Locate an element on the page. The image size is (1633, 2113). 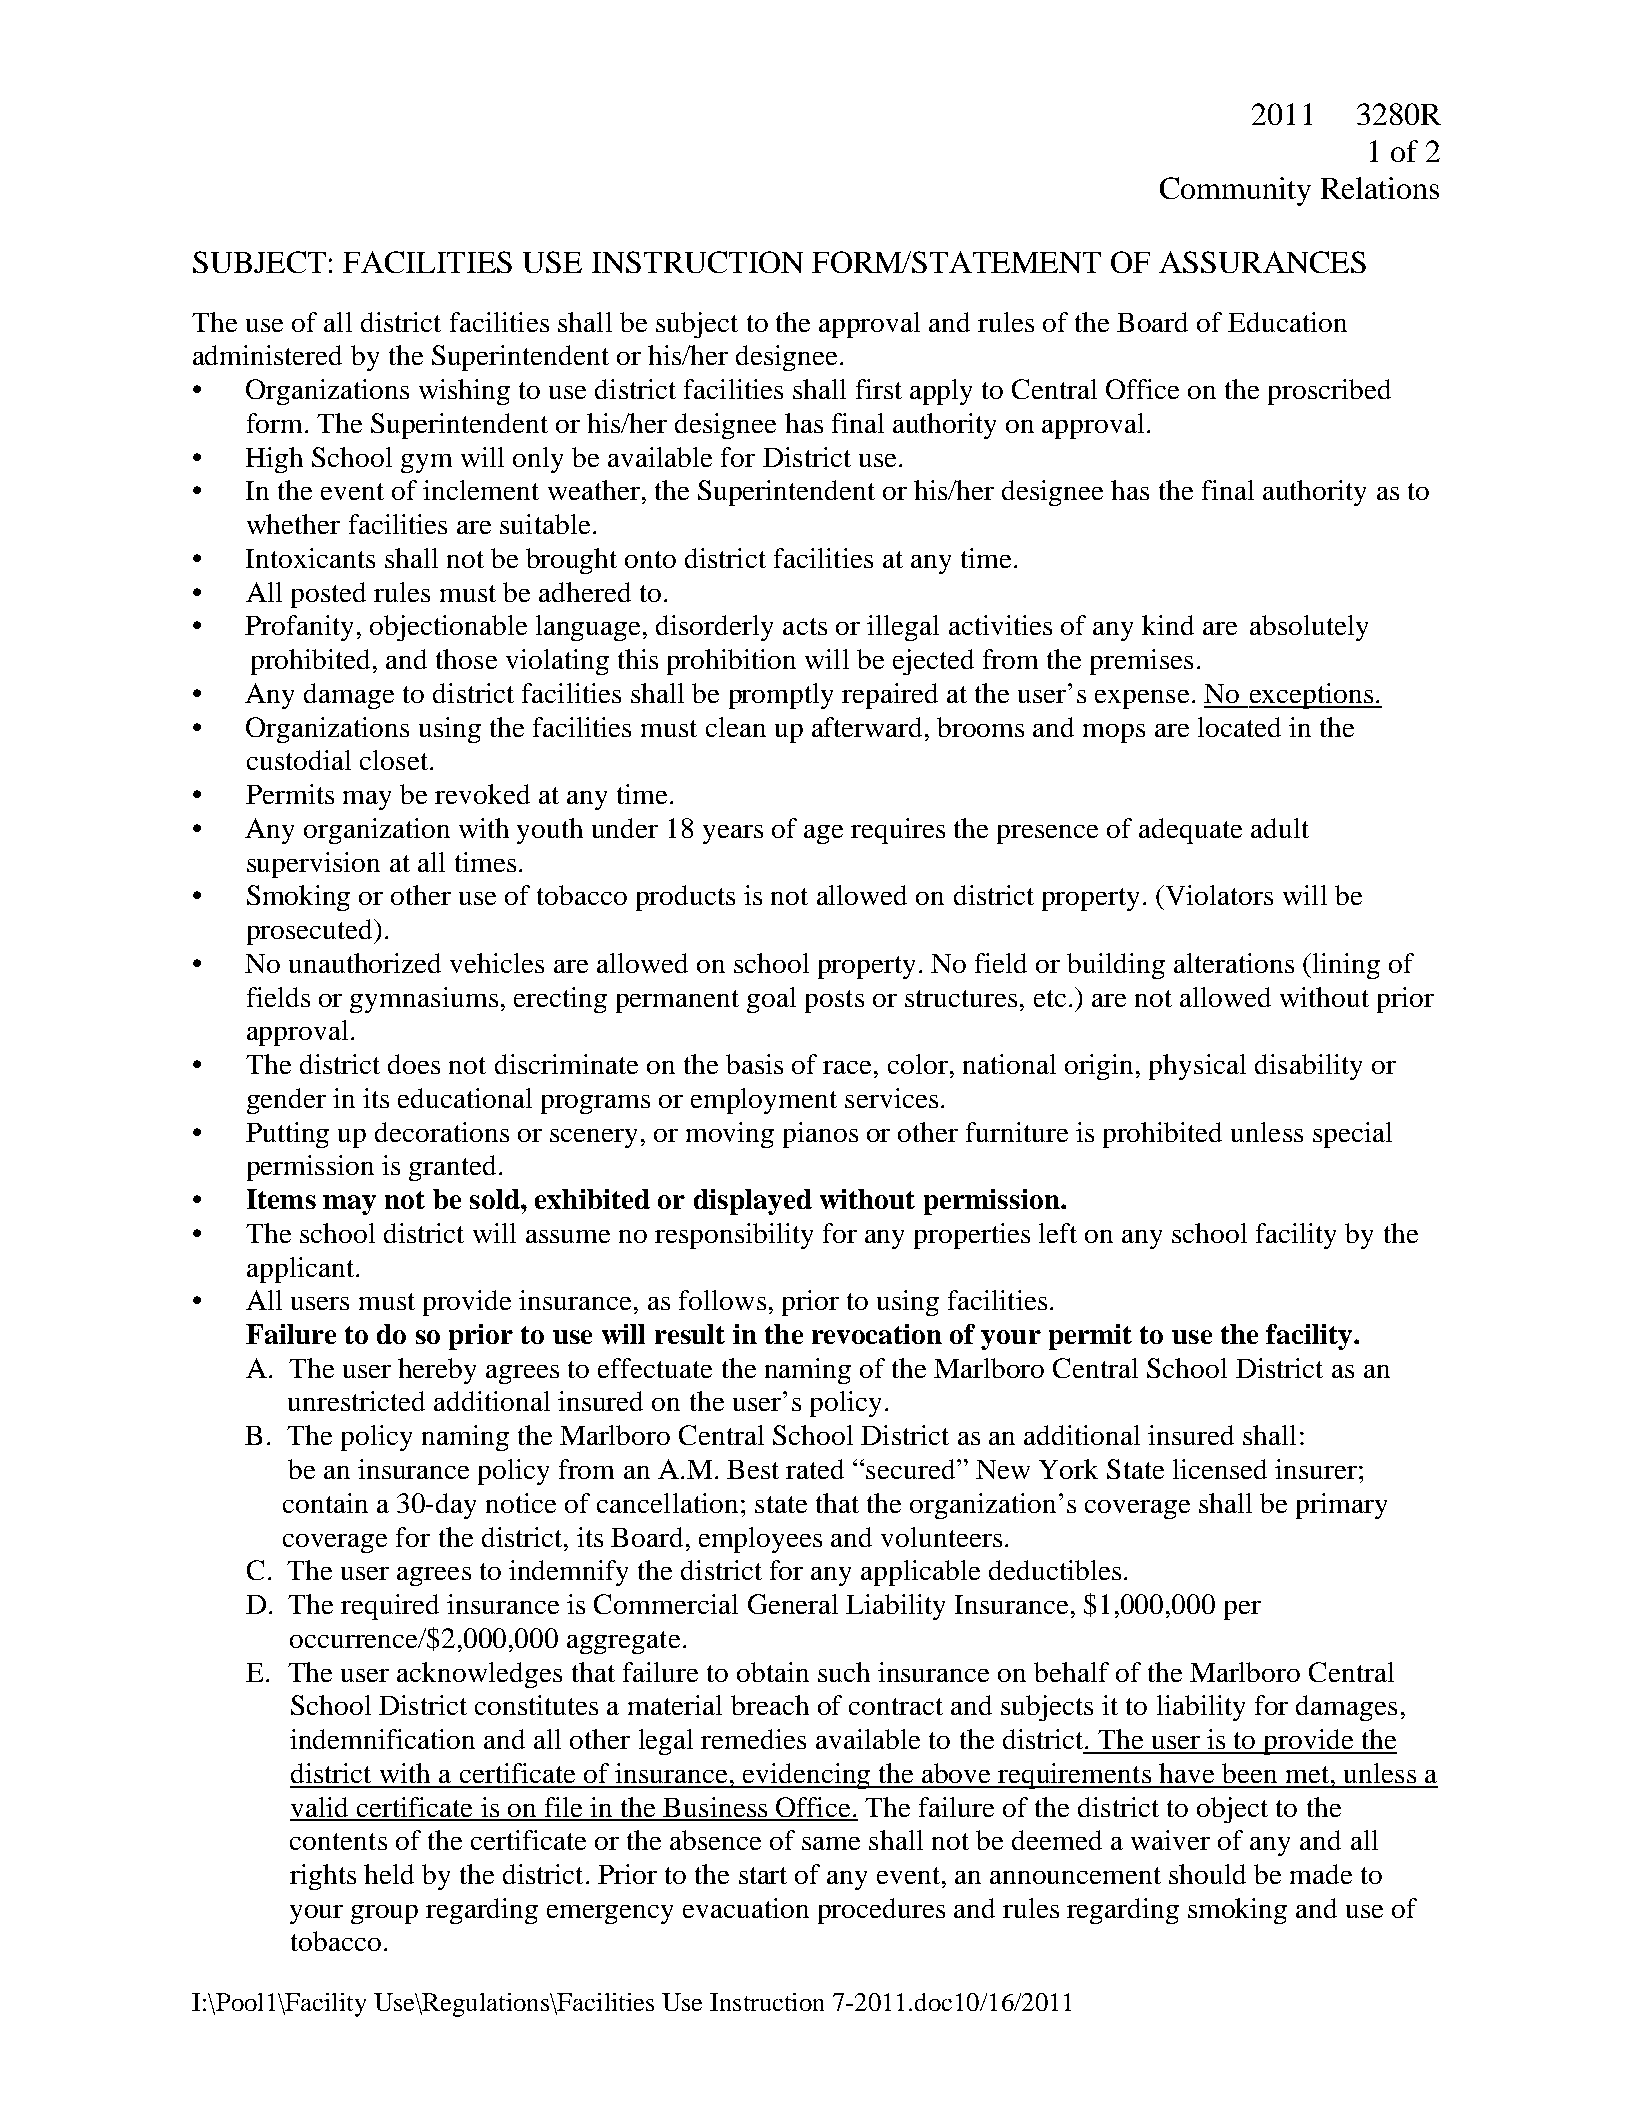
held is located at coordinates (389, 1874).
